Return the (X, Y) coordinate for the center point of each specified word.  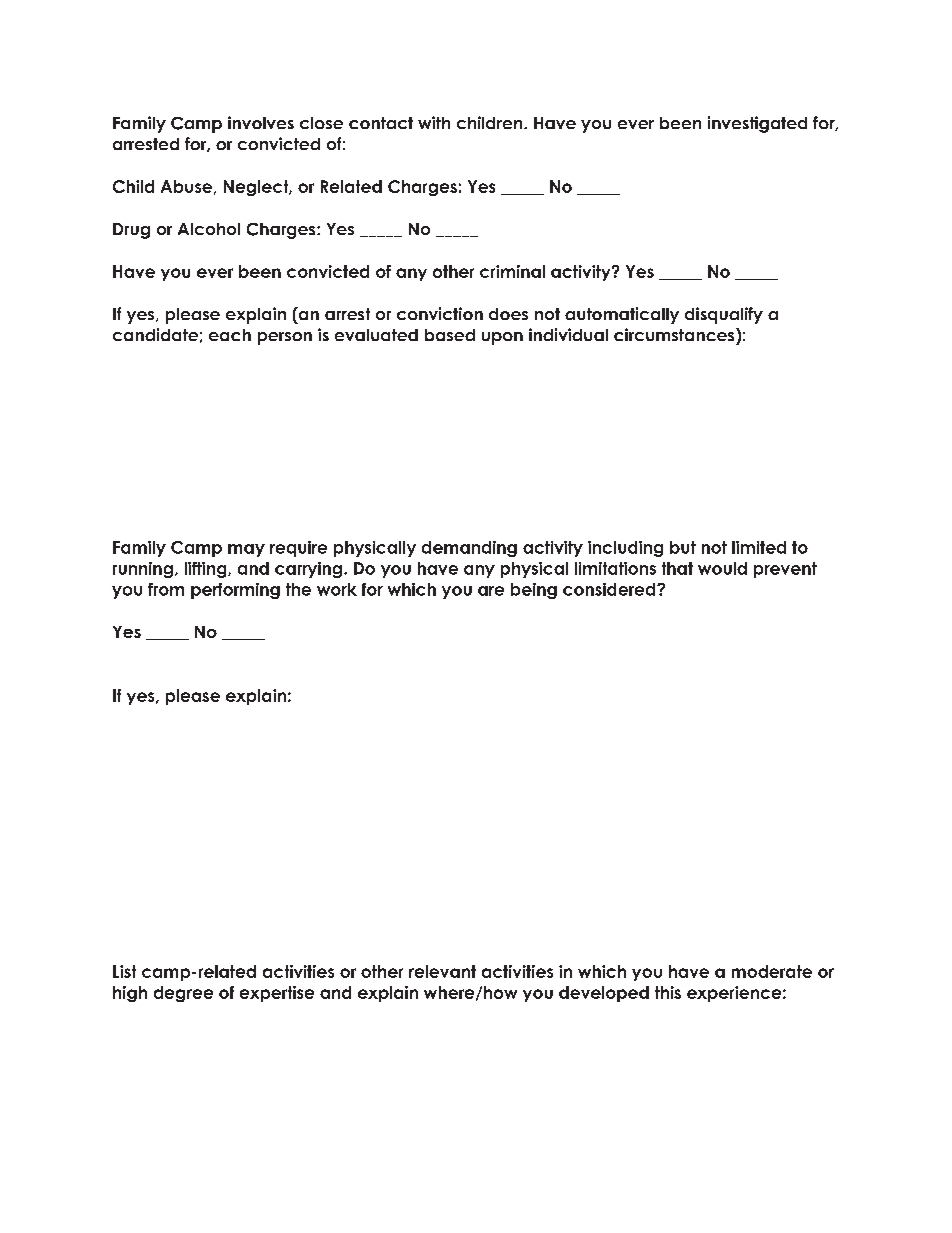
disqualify (724, 315)
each (230, 335)
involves (261, 122)
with (434, 122)
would (722, 568)
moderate (772, 971)
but (683, 547)
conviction (440, 313)
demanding (469, 549)
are (491, 591)
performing (235, 591)
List (124, 971)
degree (183, 994)
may (246, 550)
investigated (757, 124)
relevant (442, 971)
